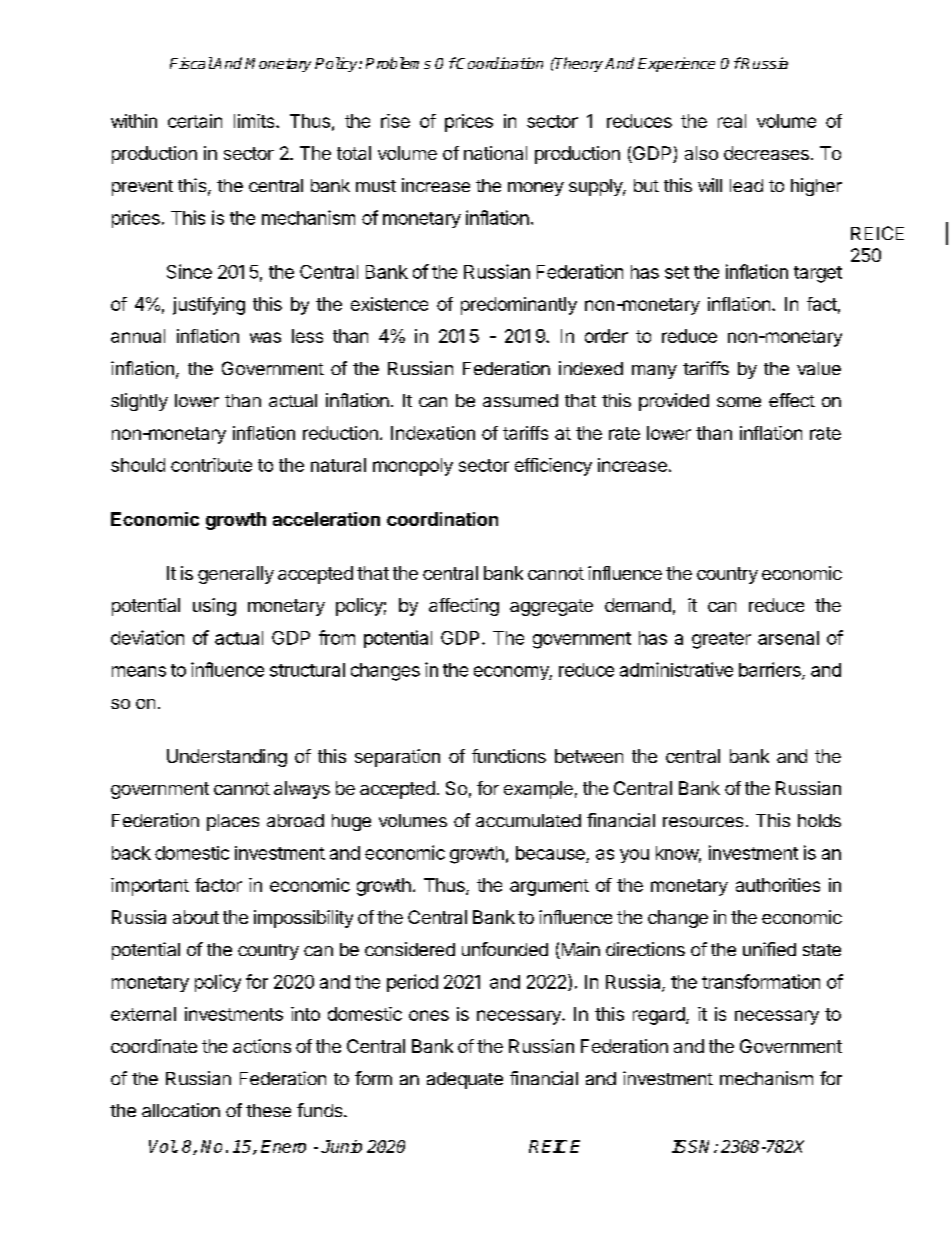 The width and height of the screenshot is (952, 1233). What do you see at coordinates (181, 1110) in the screenshot?
I see `allocation` at bounding box center [181, 1110].
